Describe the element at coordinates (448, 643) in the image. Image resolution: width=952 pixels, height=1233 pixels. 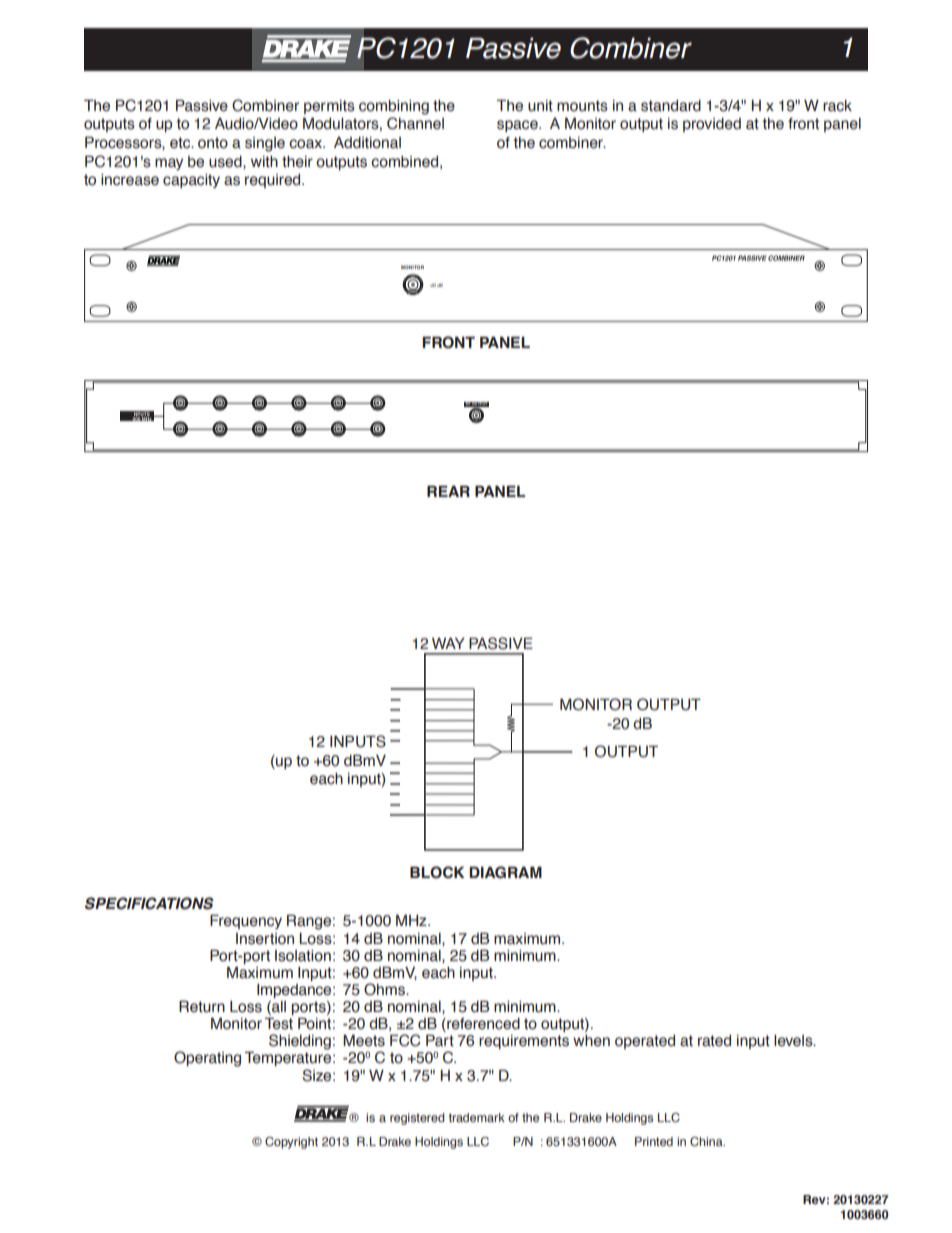
I see `WAY` at that location.
